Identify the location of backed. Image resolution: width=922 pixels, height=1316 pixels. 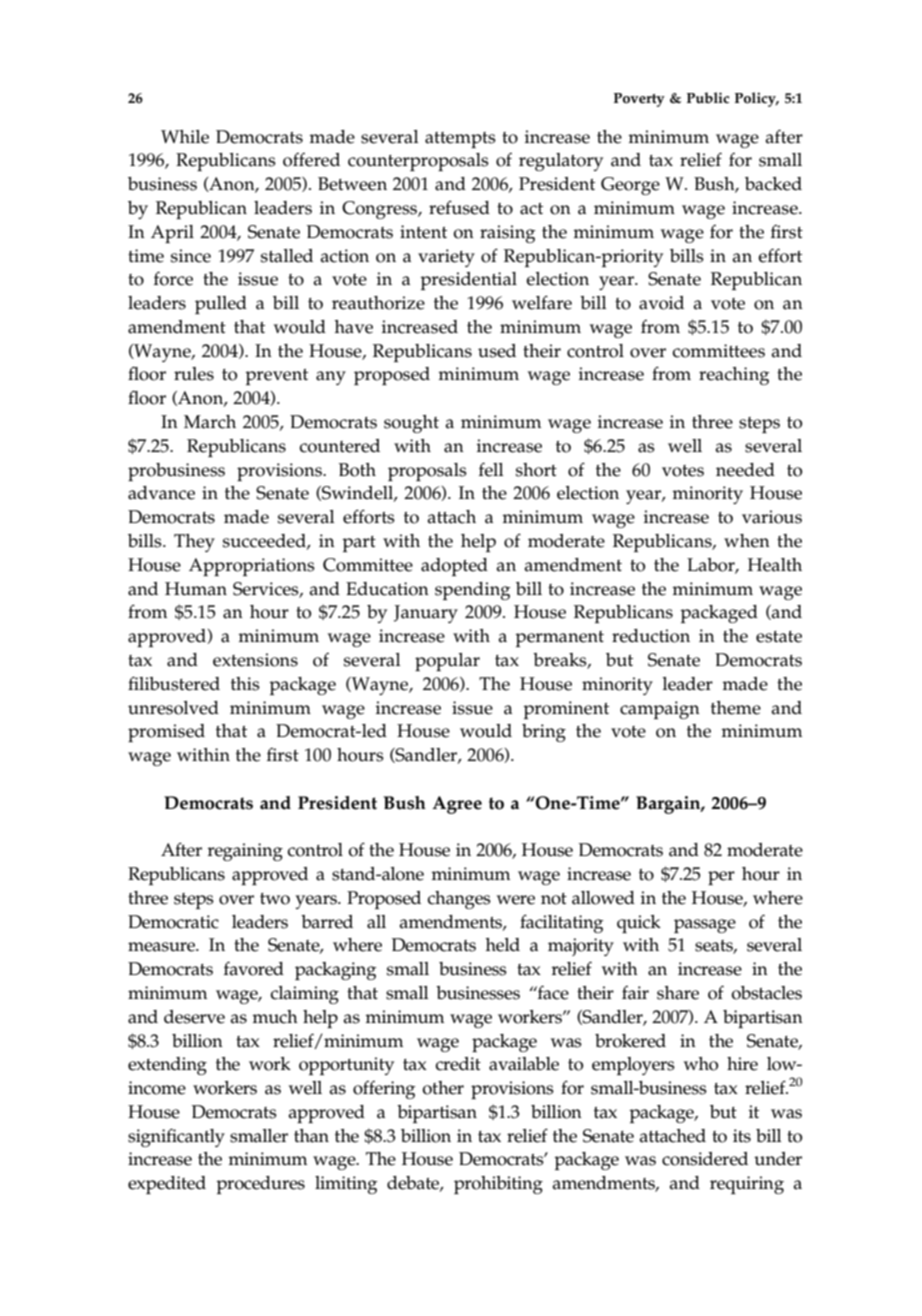
(773, 184).
